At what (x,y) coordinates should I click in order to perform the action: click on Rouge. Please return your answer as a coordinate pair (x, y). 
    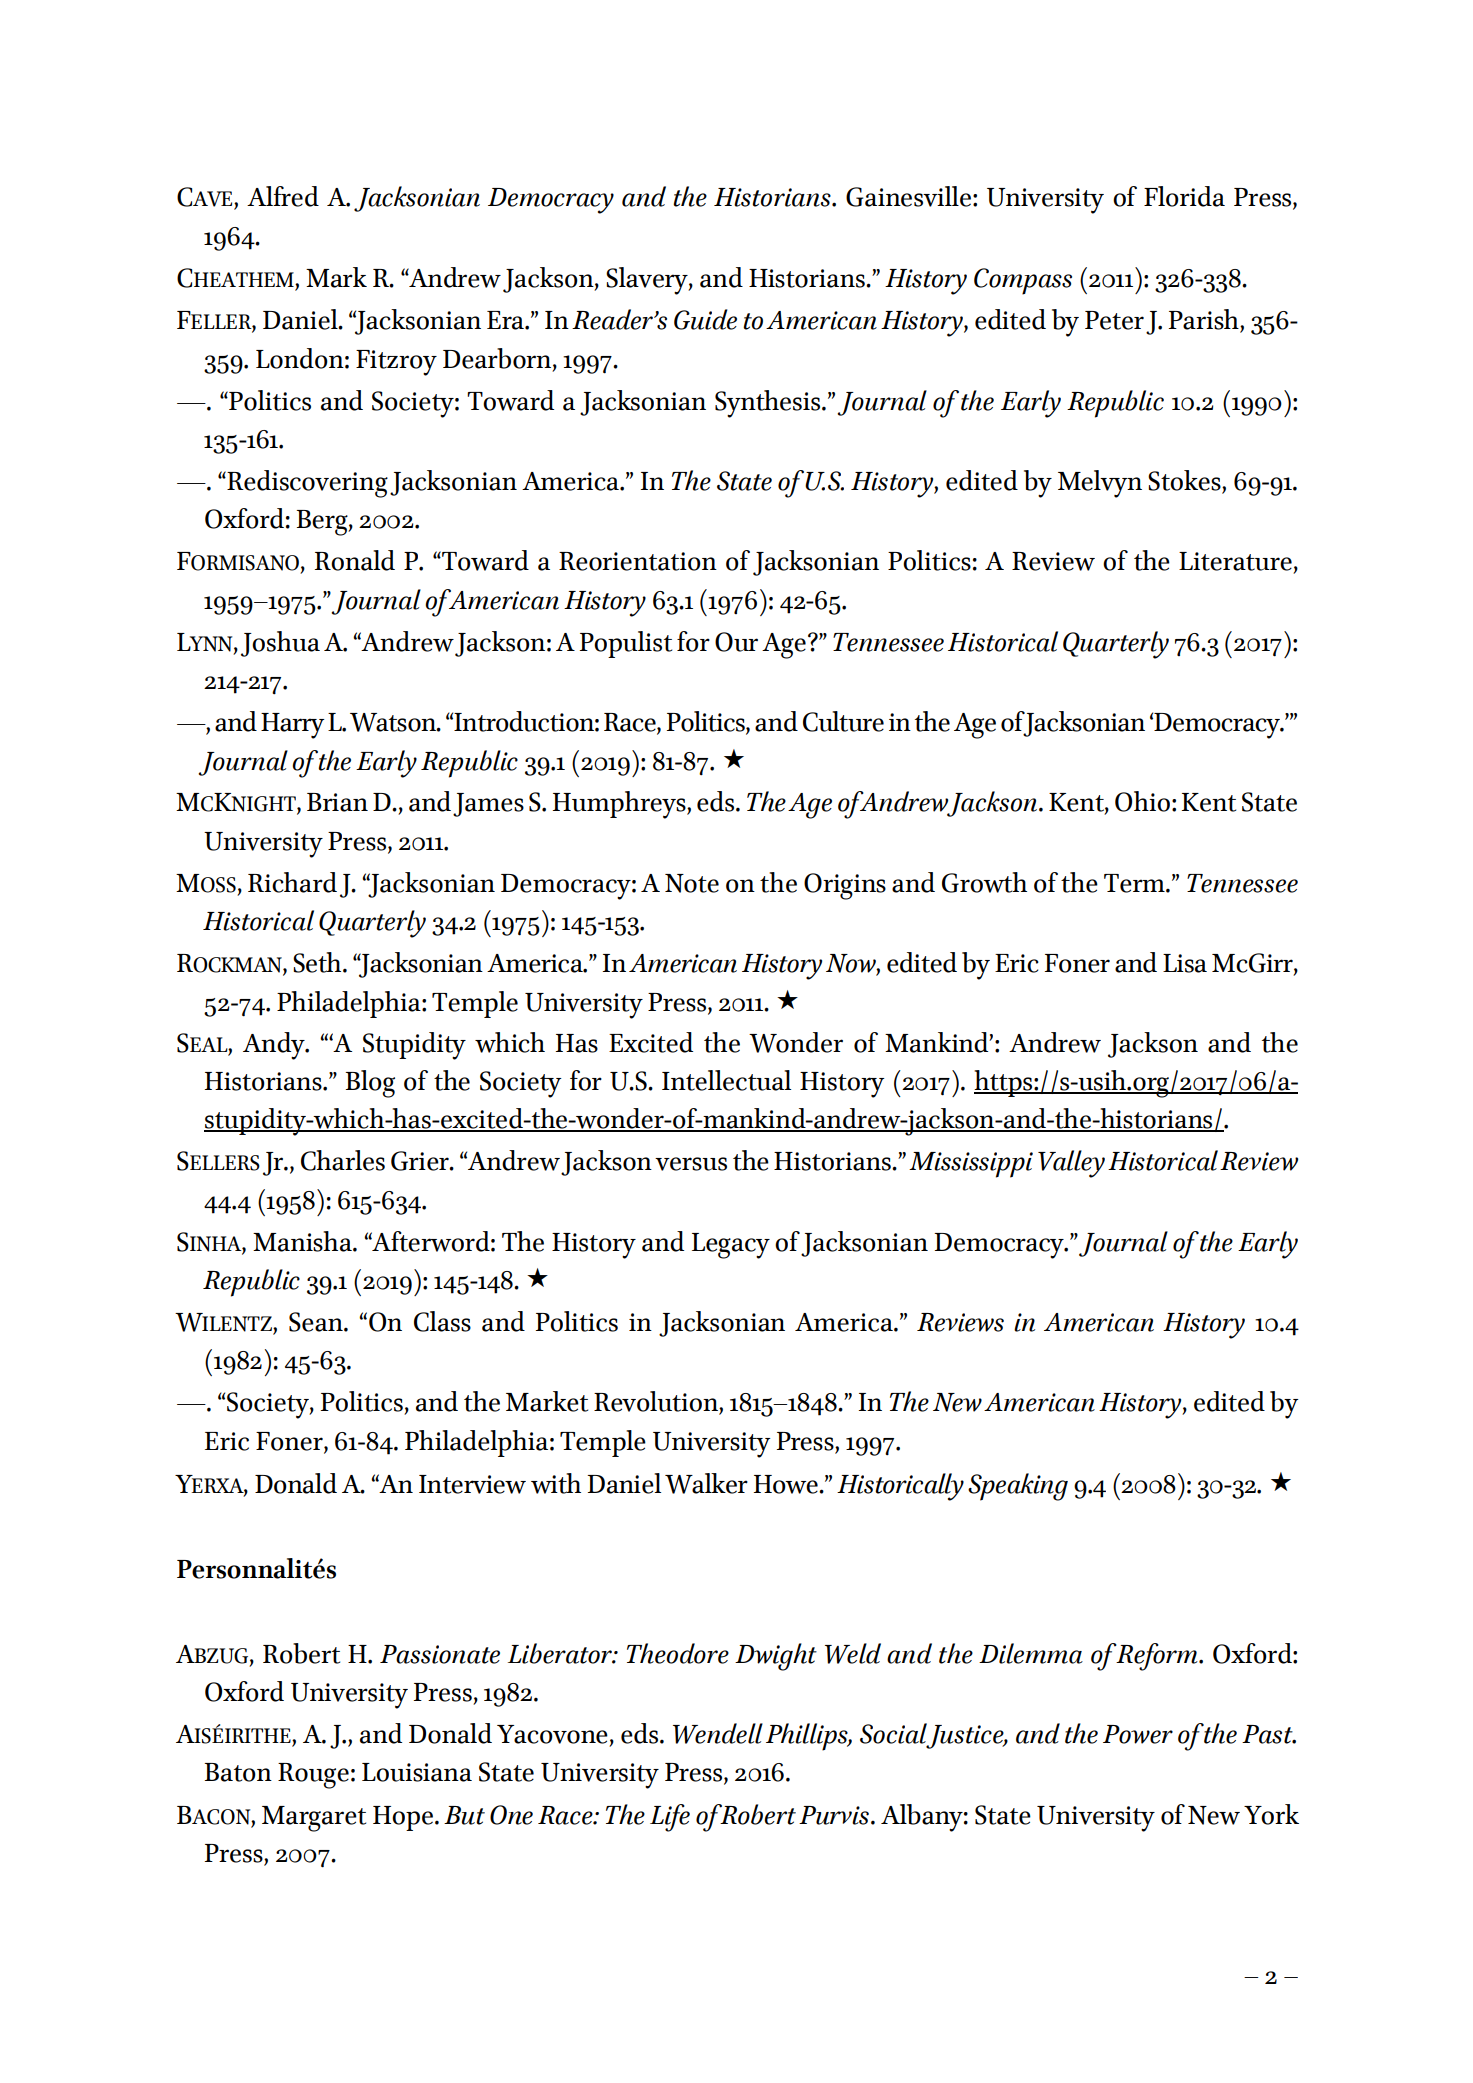
    Looking at the image, I should click on (313, 1776).
